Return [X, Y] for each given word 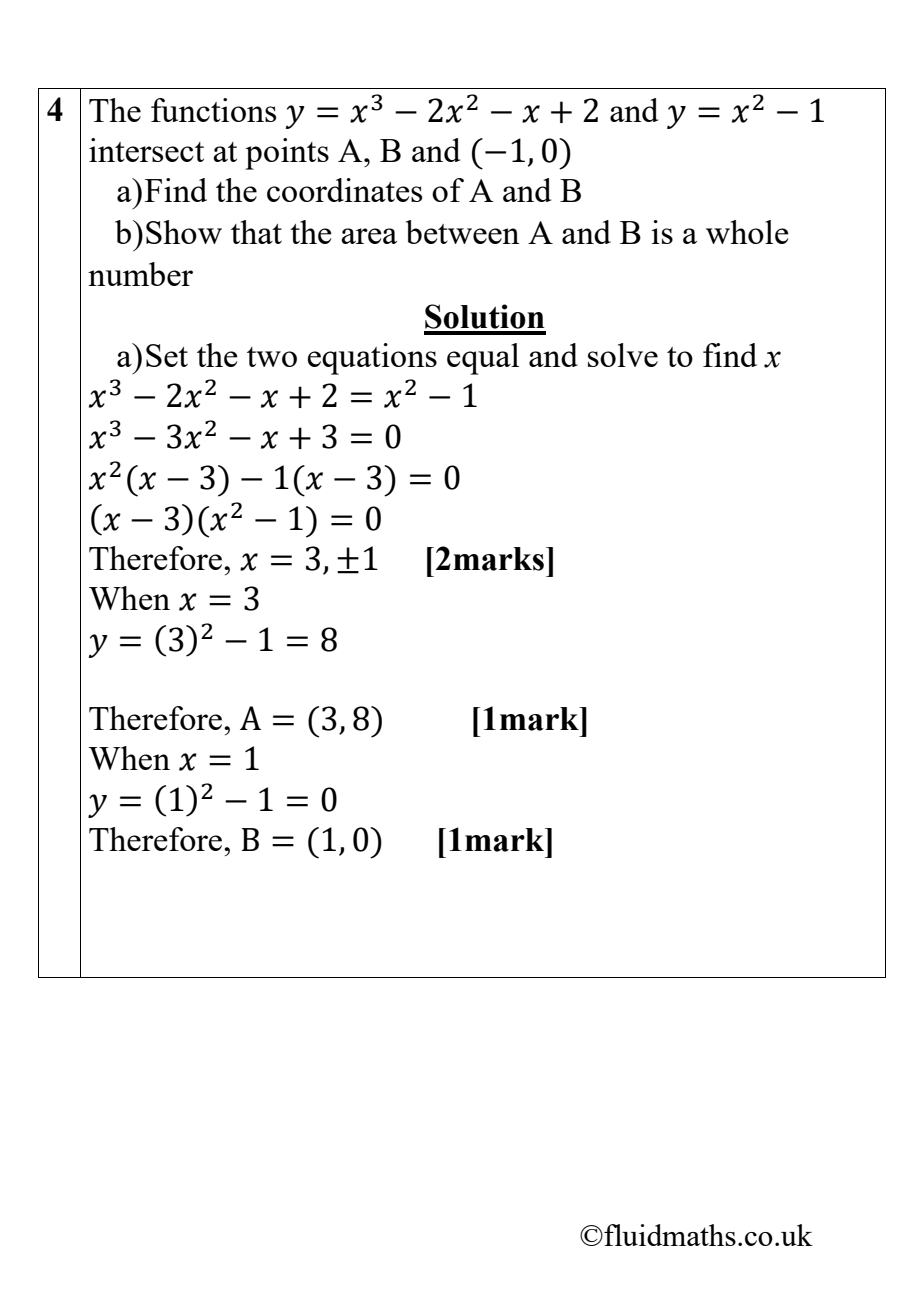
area [369, 236]
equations [372, 359]
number [140, 274]
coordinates [344, 190]
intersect [146, 150]
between [463, 232]
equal [483, 359]
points [287, 154]
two [272, 357]
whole [747, 232]
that [256, 232]
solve [623, 355]
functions [213, 110]
